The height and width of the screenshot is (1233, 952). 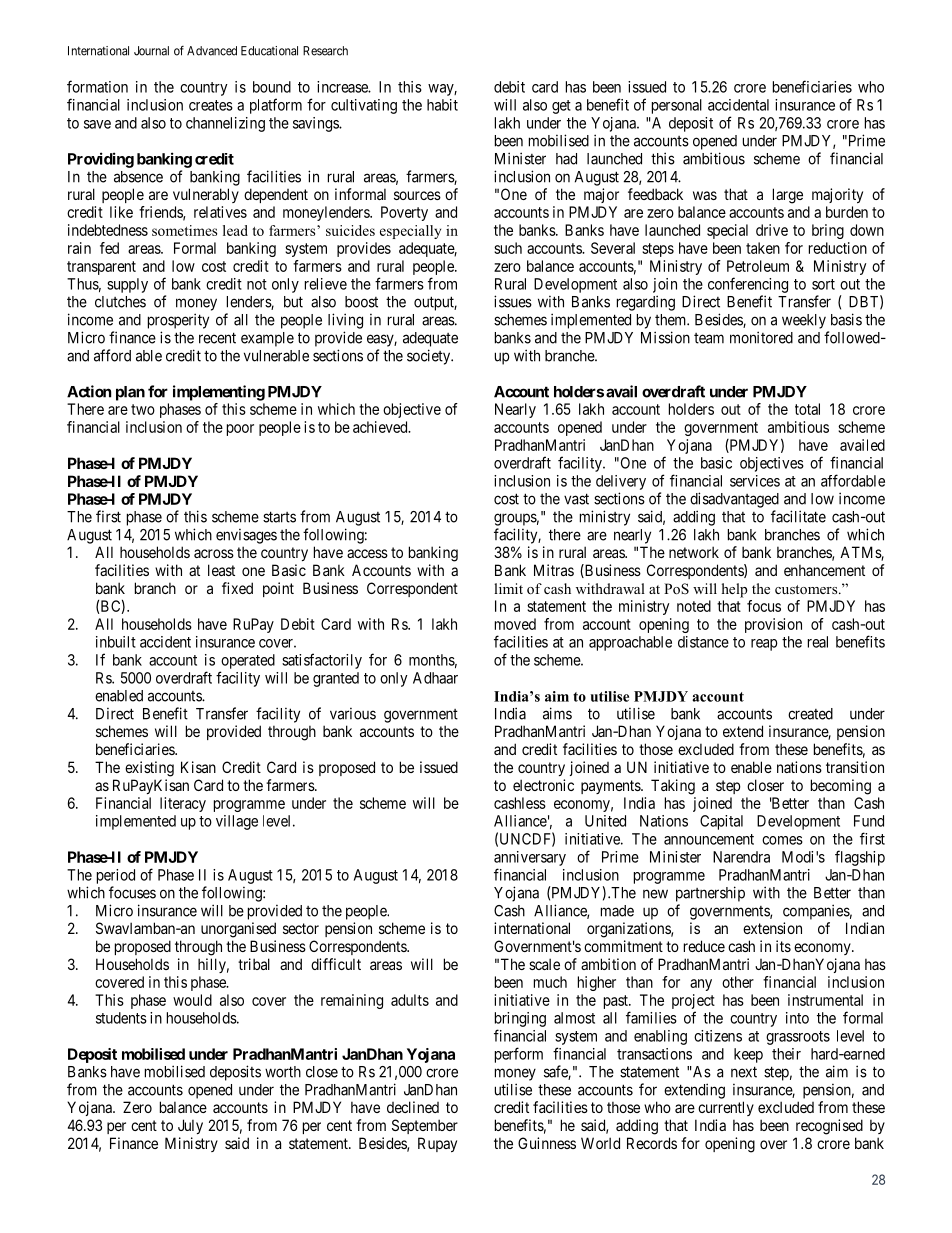 I want to click on habit, so click(x=442, y=105).
